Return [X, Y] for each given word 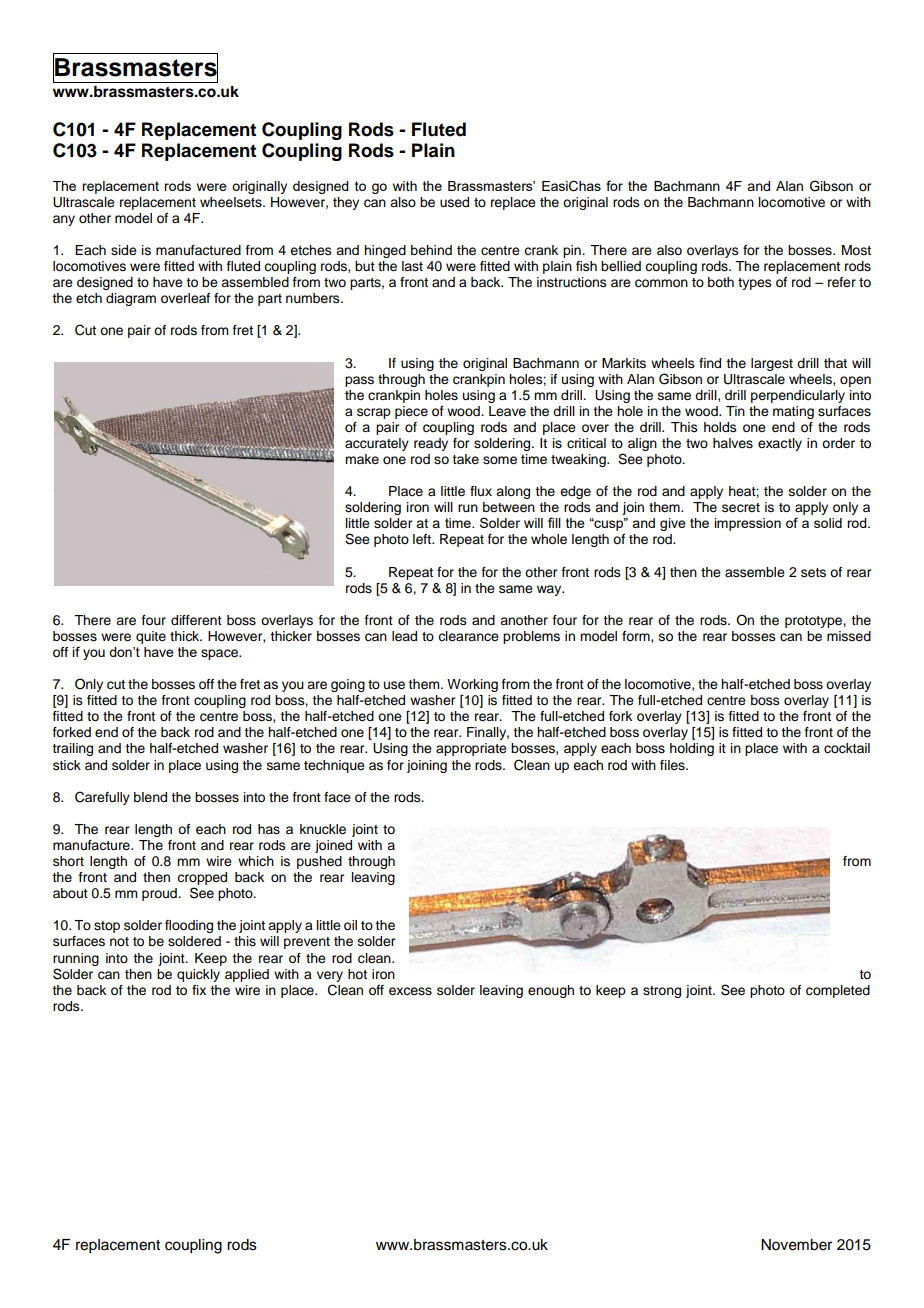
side [124, 250]
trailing [72, 749]
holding [692, 749]
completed [838, 991]
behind [431, 250]
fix [199, 990]
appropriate [471, 749]
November [796, 1245]
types [755, 284]
